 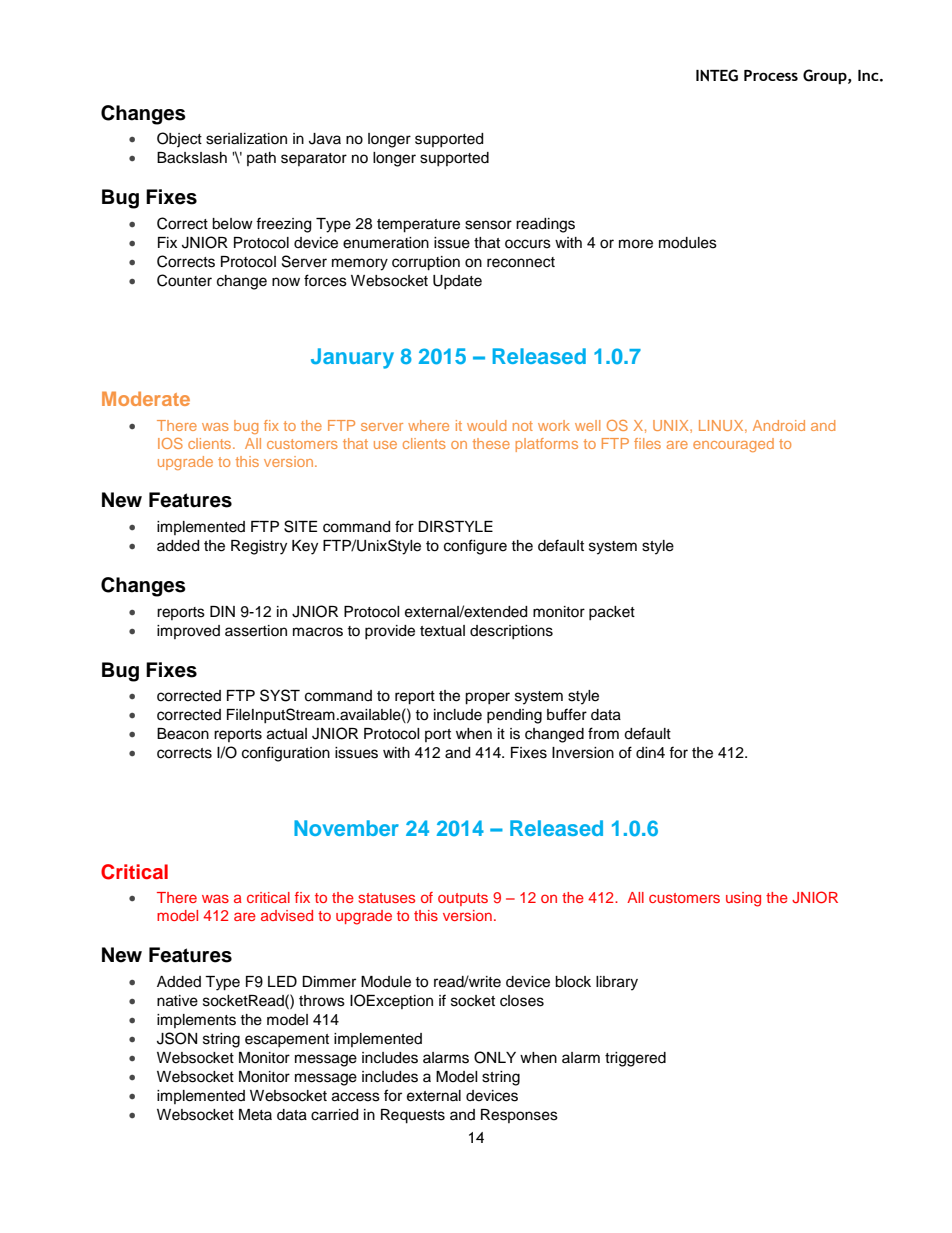 I want to click on advised, so click(x=287, y=915).
